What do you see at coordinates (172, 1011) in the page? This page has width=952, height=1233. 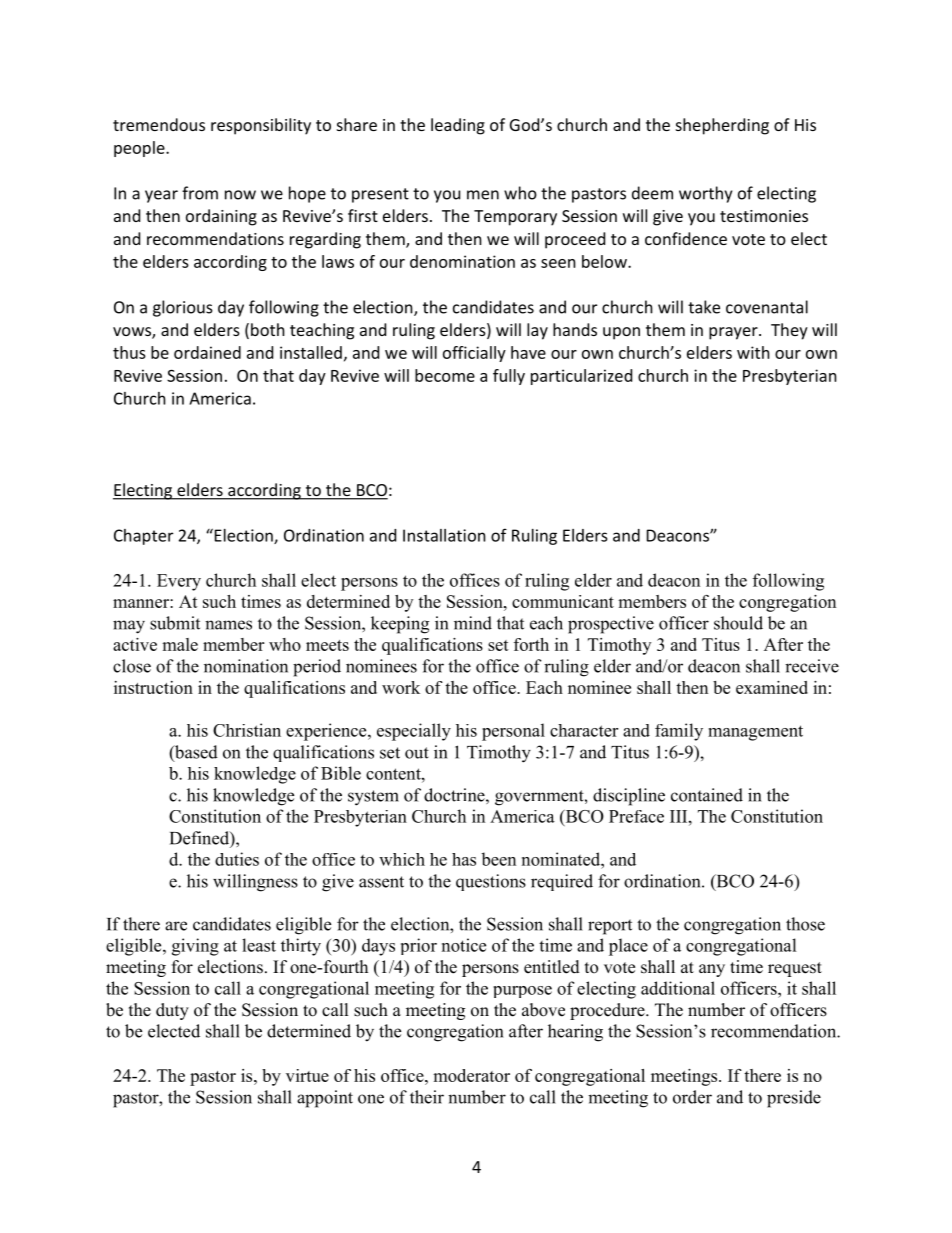 I see `duty` at bounding box center [172, 1011].
